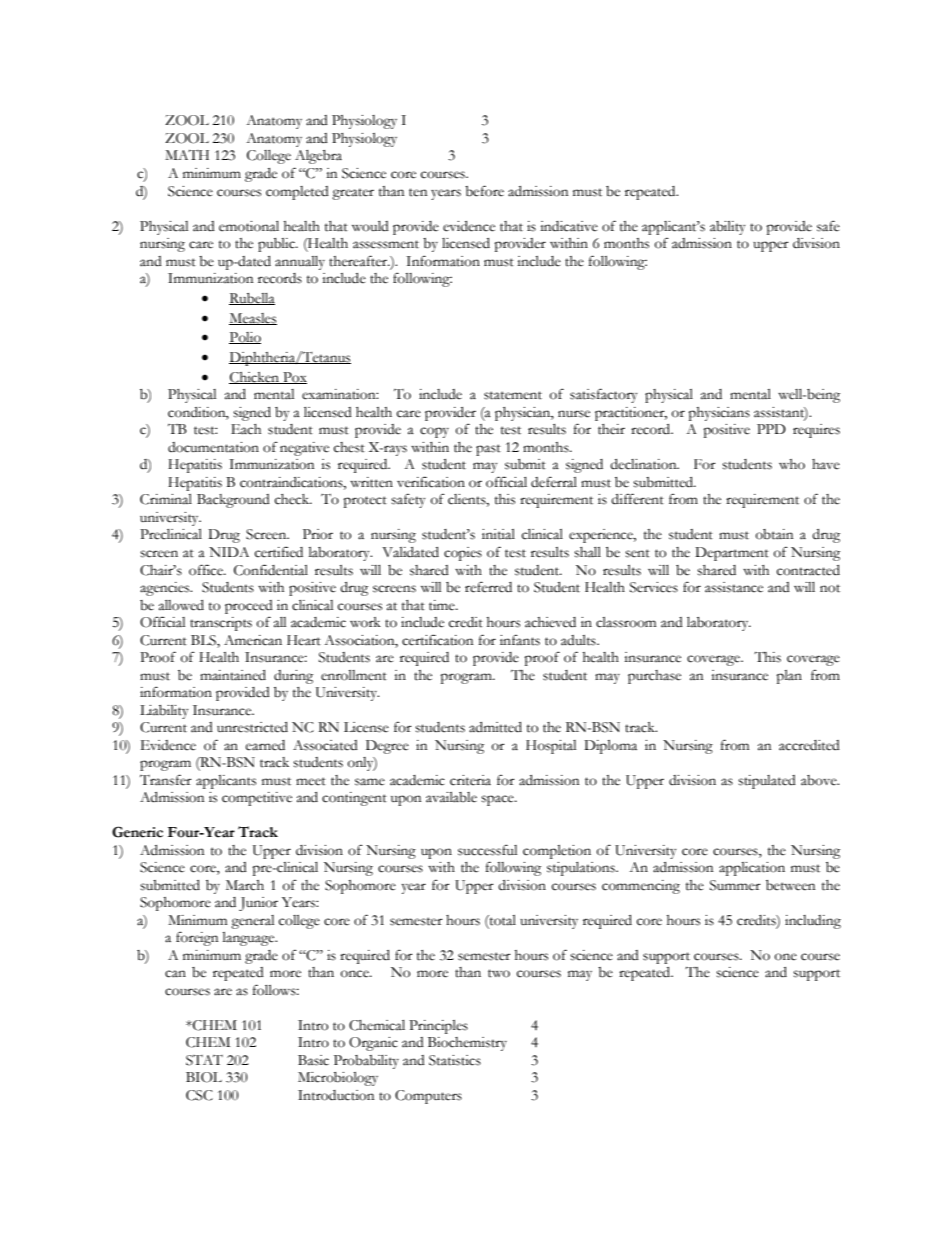 The image size is (952, 1233). What do you see at coordinates (771, 429) in the image?
I see `PPD` at bounding box center [771, 429].
